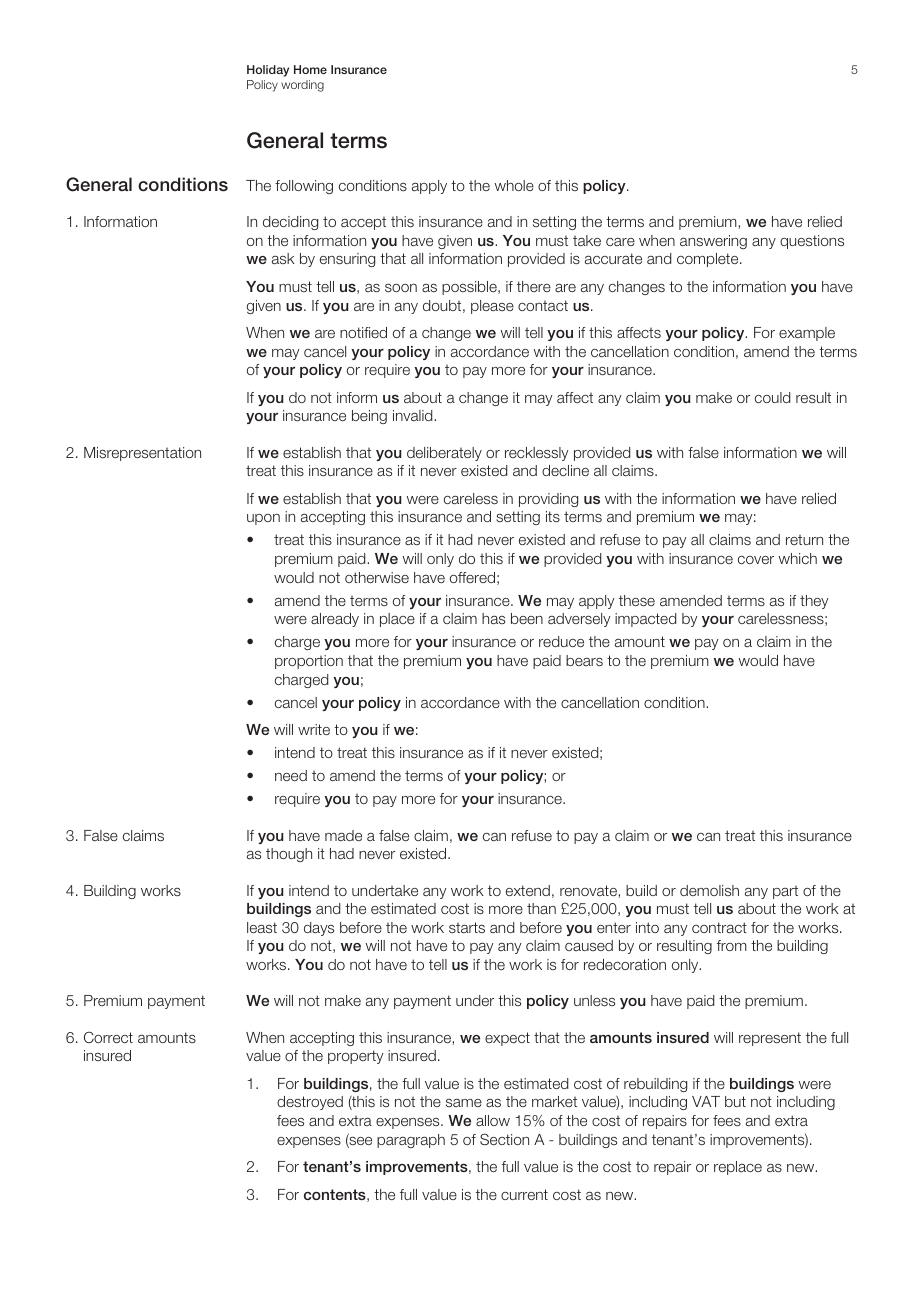 This screenshot has height=1308, width=924. I want to click on destroyed, so click(310, 1103).
